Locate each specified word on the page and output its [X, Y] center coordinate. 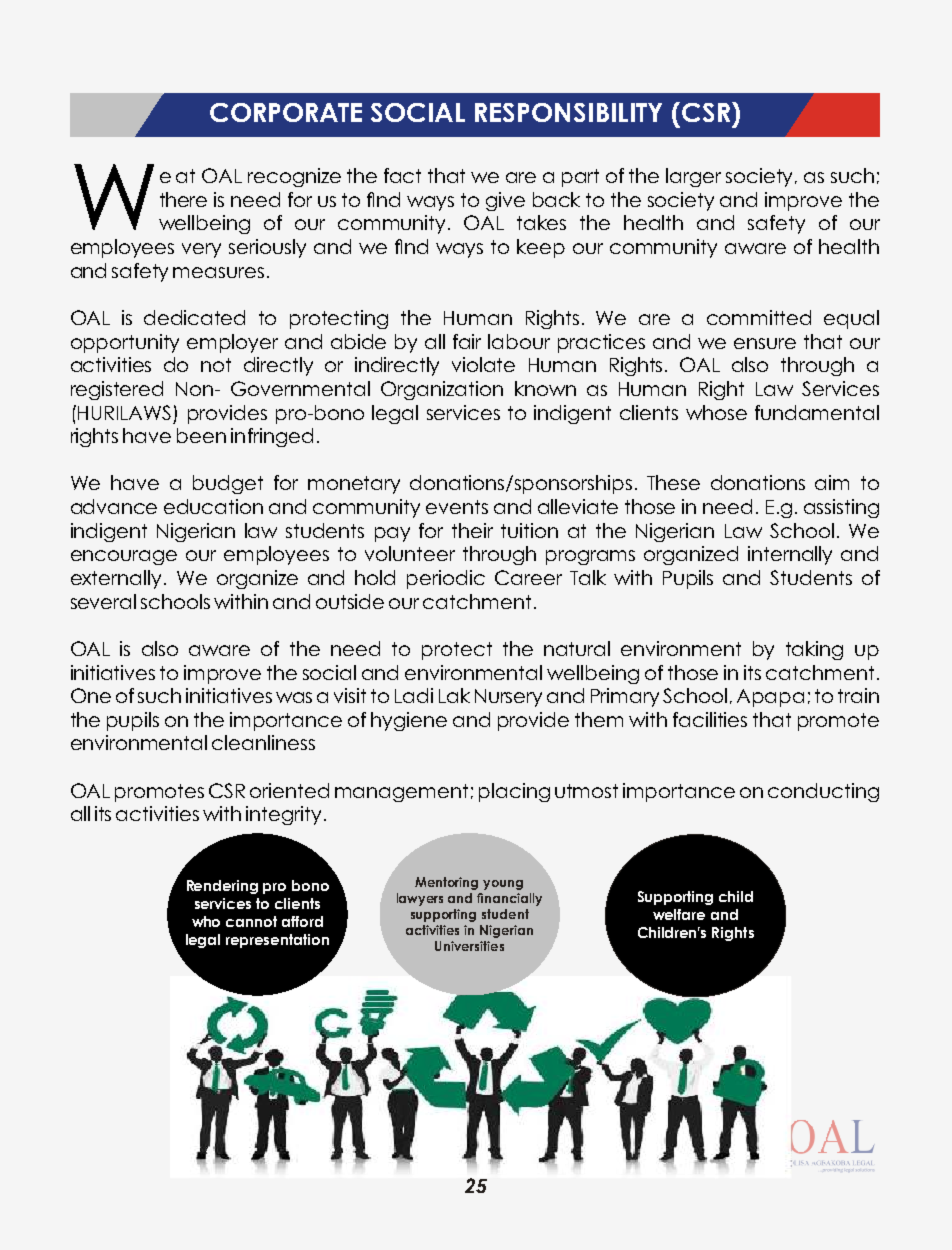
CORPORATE [286, 112]
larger [693, 177]
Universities [469, 946]
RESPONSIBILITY [568, 112]
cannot [251, 921]
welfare [679, 914]
